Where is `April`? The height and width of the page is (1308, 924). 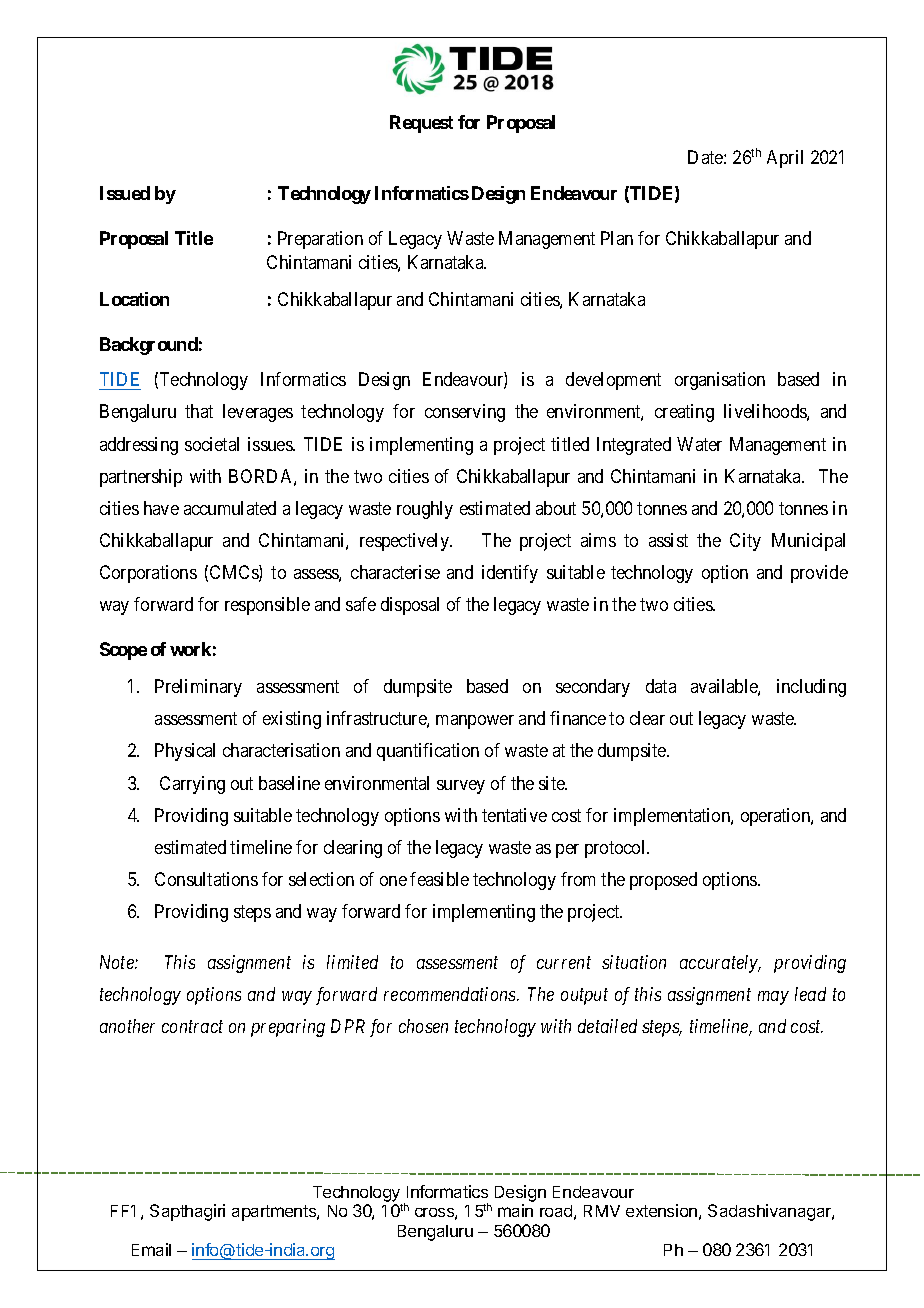
April is located at coordinates (785, 159).
